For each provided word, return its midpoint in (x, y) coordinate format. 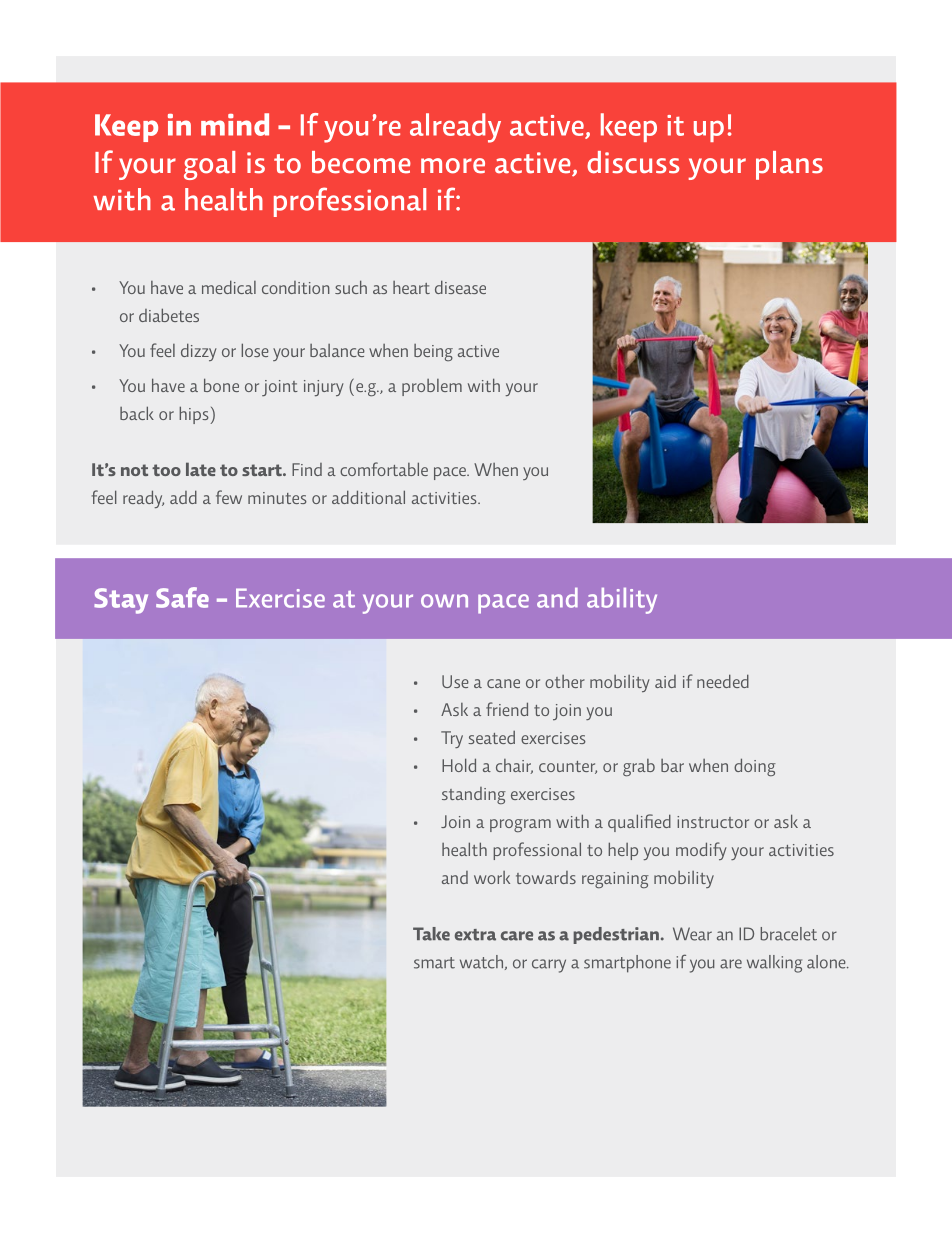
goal (209, 165)
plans (789, 165)
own (444, 601)
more (453, 166)
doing (755, 767)
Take (431, 934)
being (433, 352)
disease (460, 287)
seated (491, 737)
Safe (182, 597)
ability (622, 601)
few (229, 497)
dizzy (199, 352)
